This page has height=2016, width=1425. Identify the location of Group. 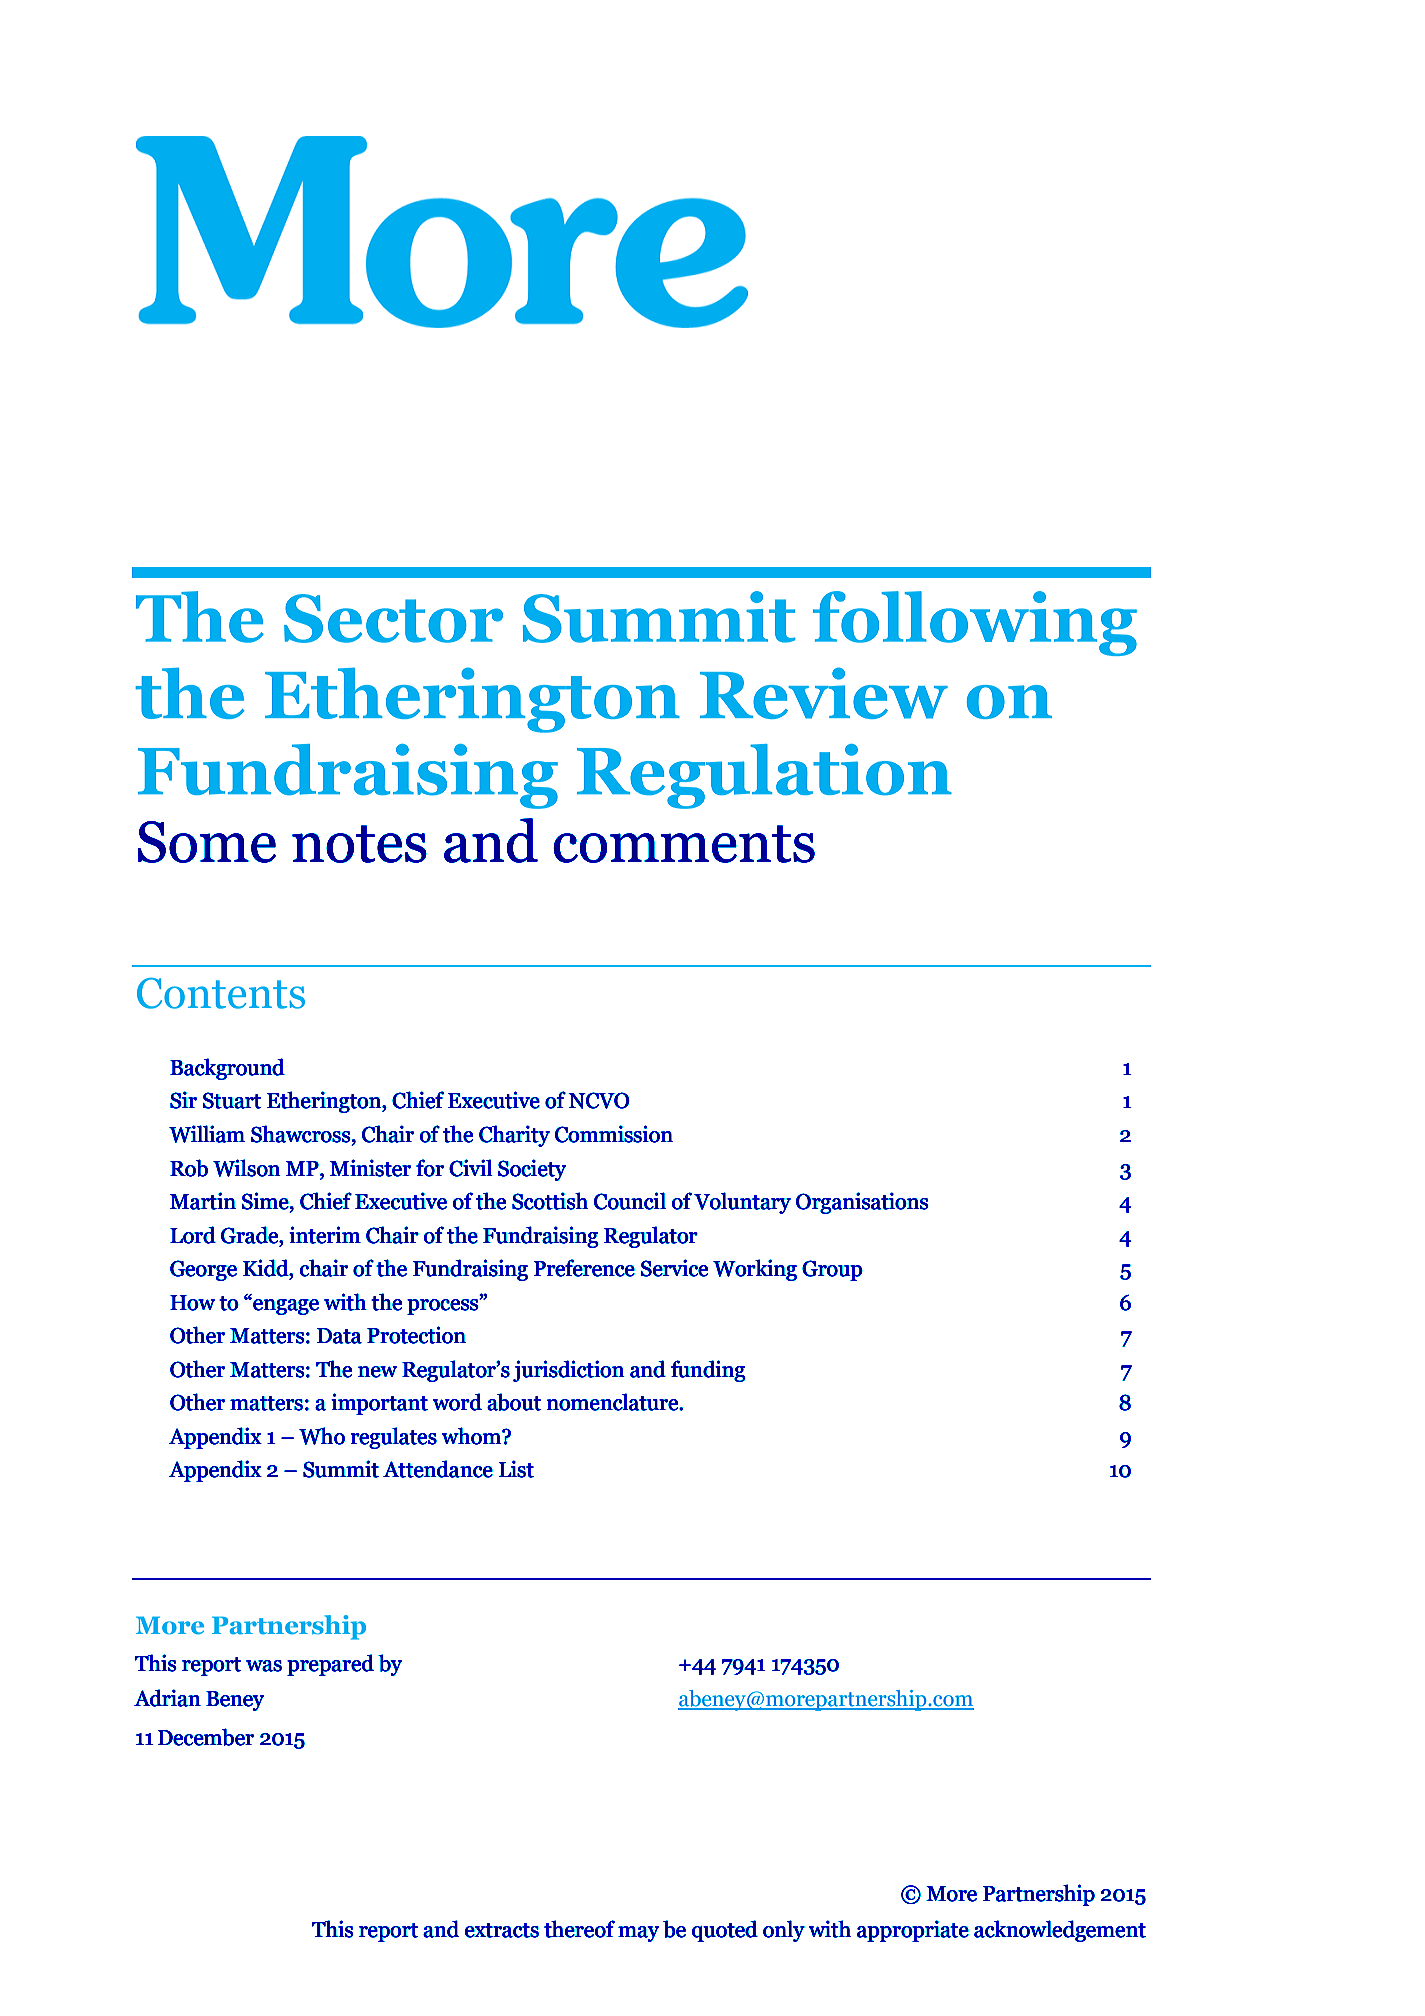
(832, 1270).
